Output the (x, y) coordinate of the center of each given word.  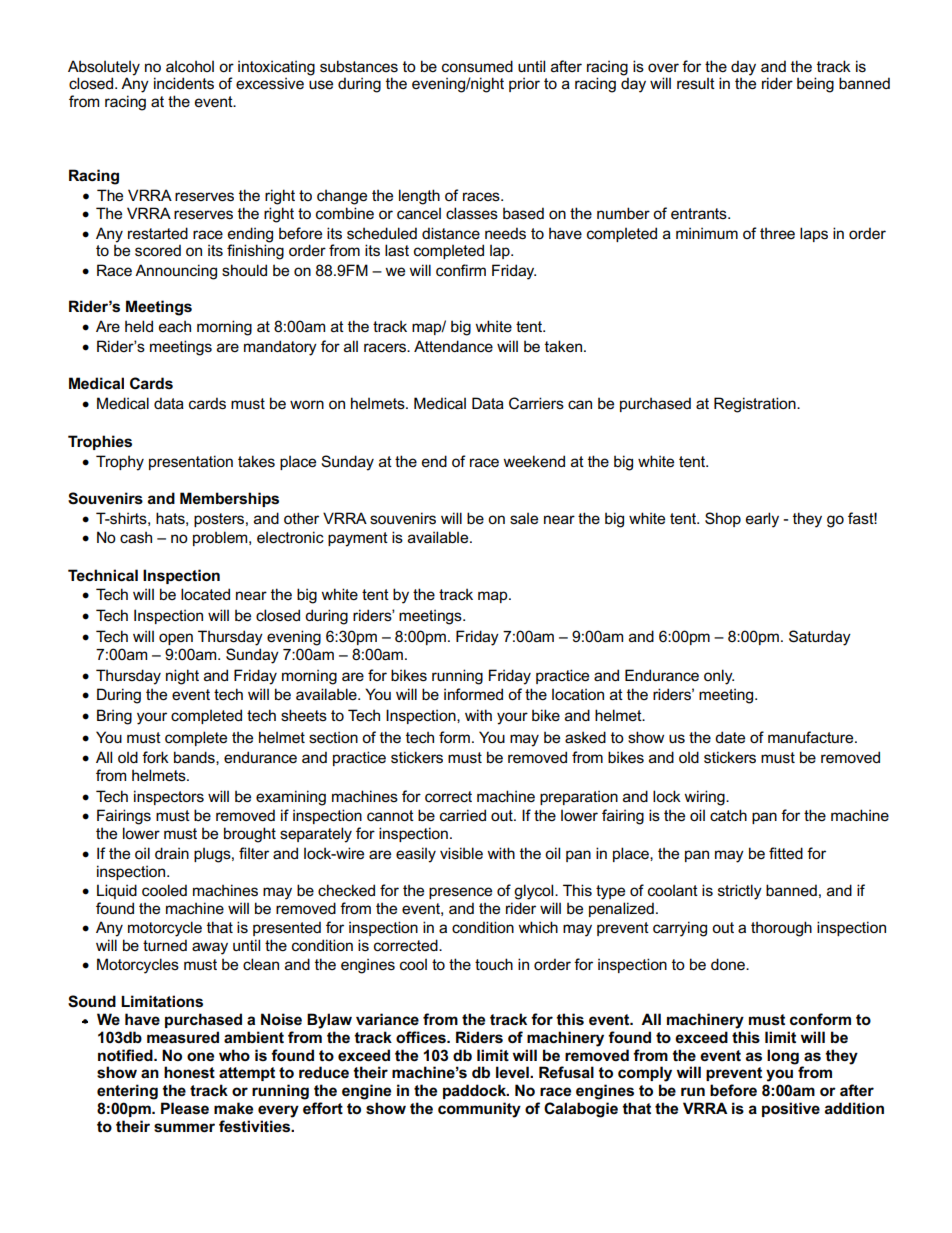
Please (185, 1108)
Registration (756, 405)
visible (461, 853)
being (815, 85)
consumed (477, 66)
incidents (184, 83)
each (175, 326)
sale (524, 518)
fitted (786, 853)
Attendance (453, 346)
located (205, 594)
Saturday (820, 638)
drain (172, 853)
